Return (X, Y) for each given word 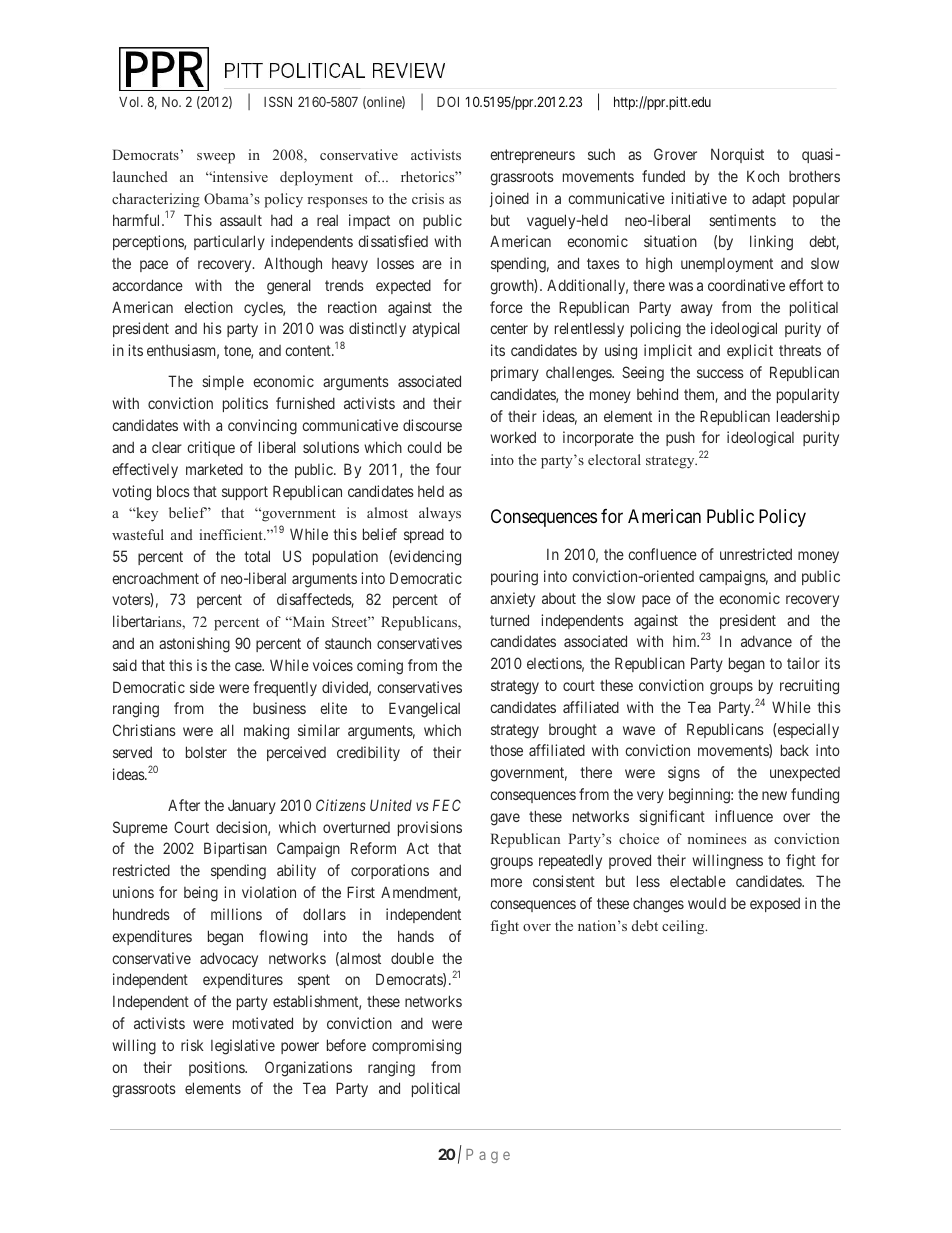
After (184, 805)
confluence (662, 554)
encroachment (155, 578)
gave (505, 819)
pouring (514, 578)
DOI (448, 101)
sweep (216, 158)
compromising (416, 1047)
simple (223, 382)
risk (192, 1045)
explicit (750, 351)
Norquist (737, 155)
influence (744, 816)
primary (515, 373)
